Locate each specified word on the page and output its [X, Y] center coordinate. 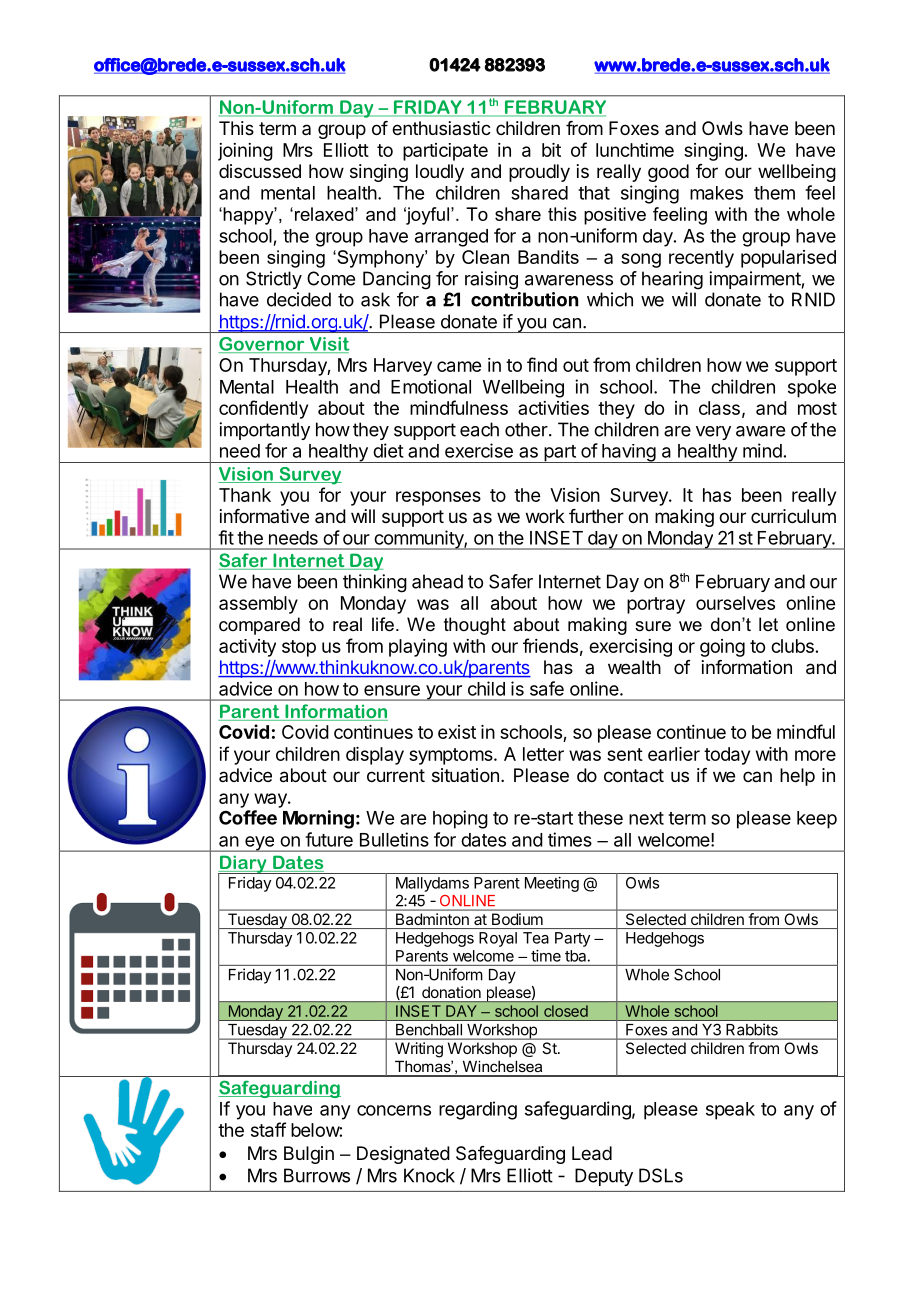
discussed [260, 171]
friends [550, 645]
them [774, 193]
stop [299, 648]
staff [268, 1129]
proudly [539, 173]
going [722, 648]
